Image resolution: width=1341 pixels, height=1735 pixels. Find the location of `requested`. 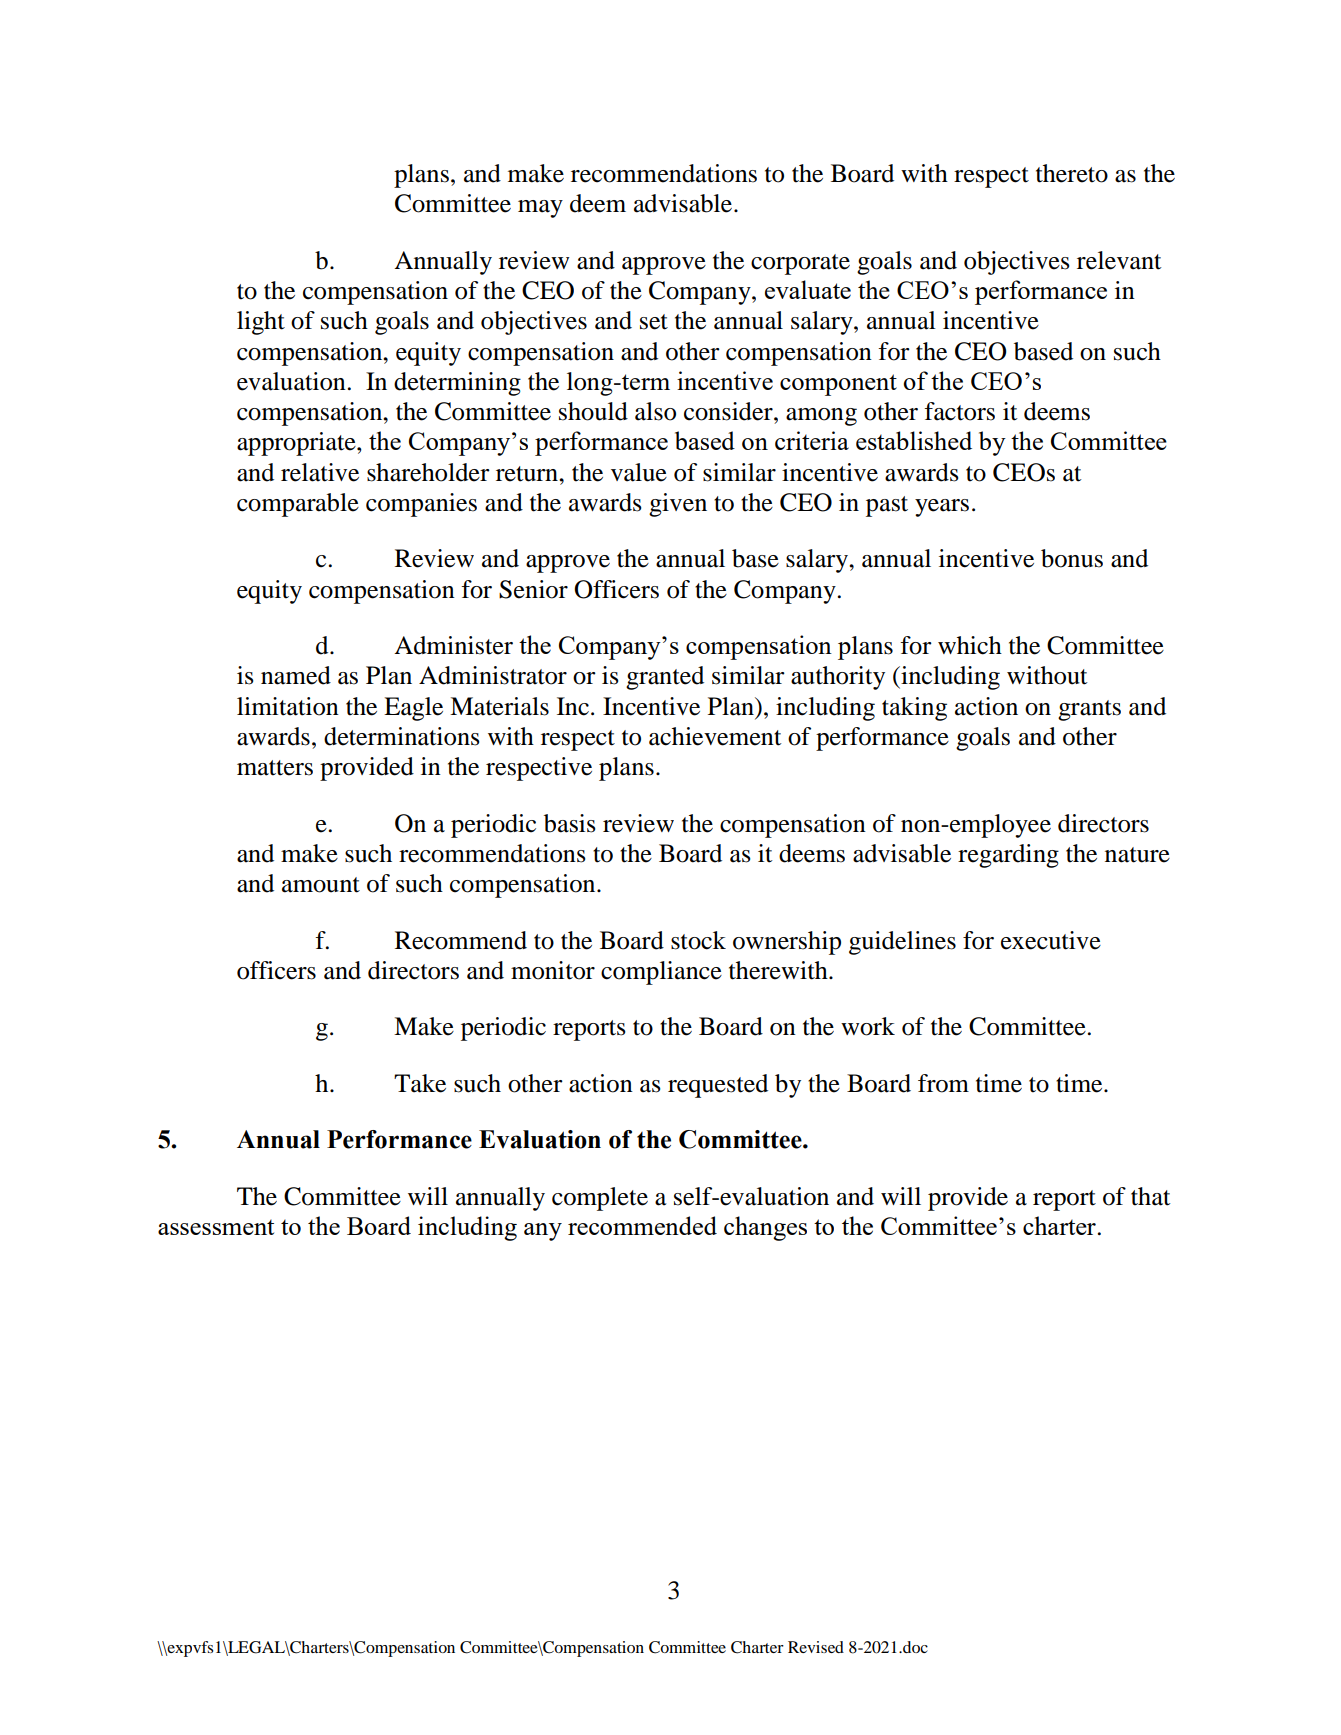

requested is located at coordinates (718, 1086).
